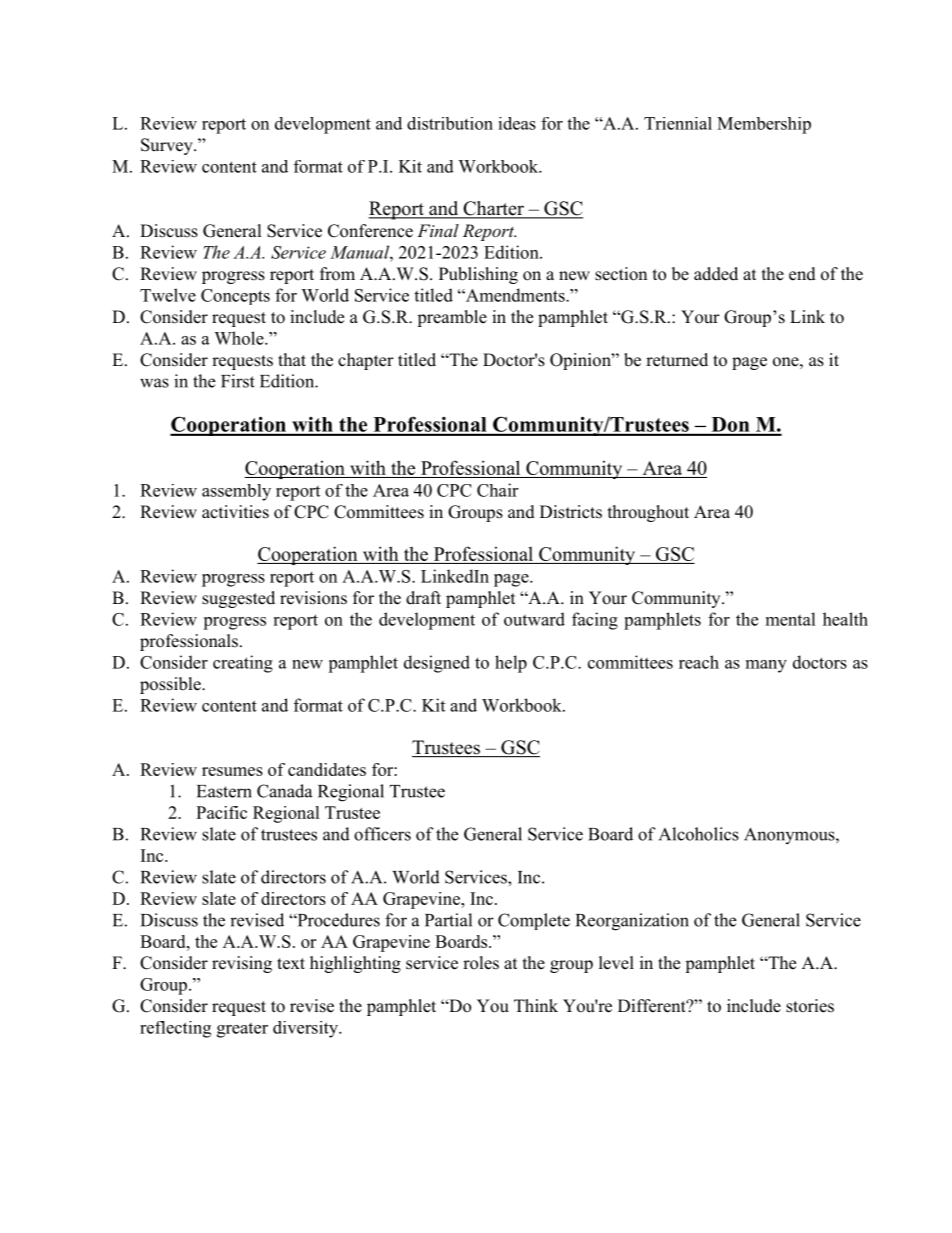 Image resolution: width=952 pixels, height=1233 pixels. What do you see at coordinates (677, 360) in the screenshot?
I see `returned` at bounding box center [677, 360].
